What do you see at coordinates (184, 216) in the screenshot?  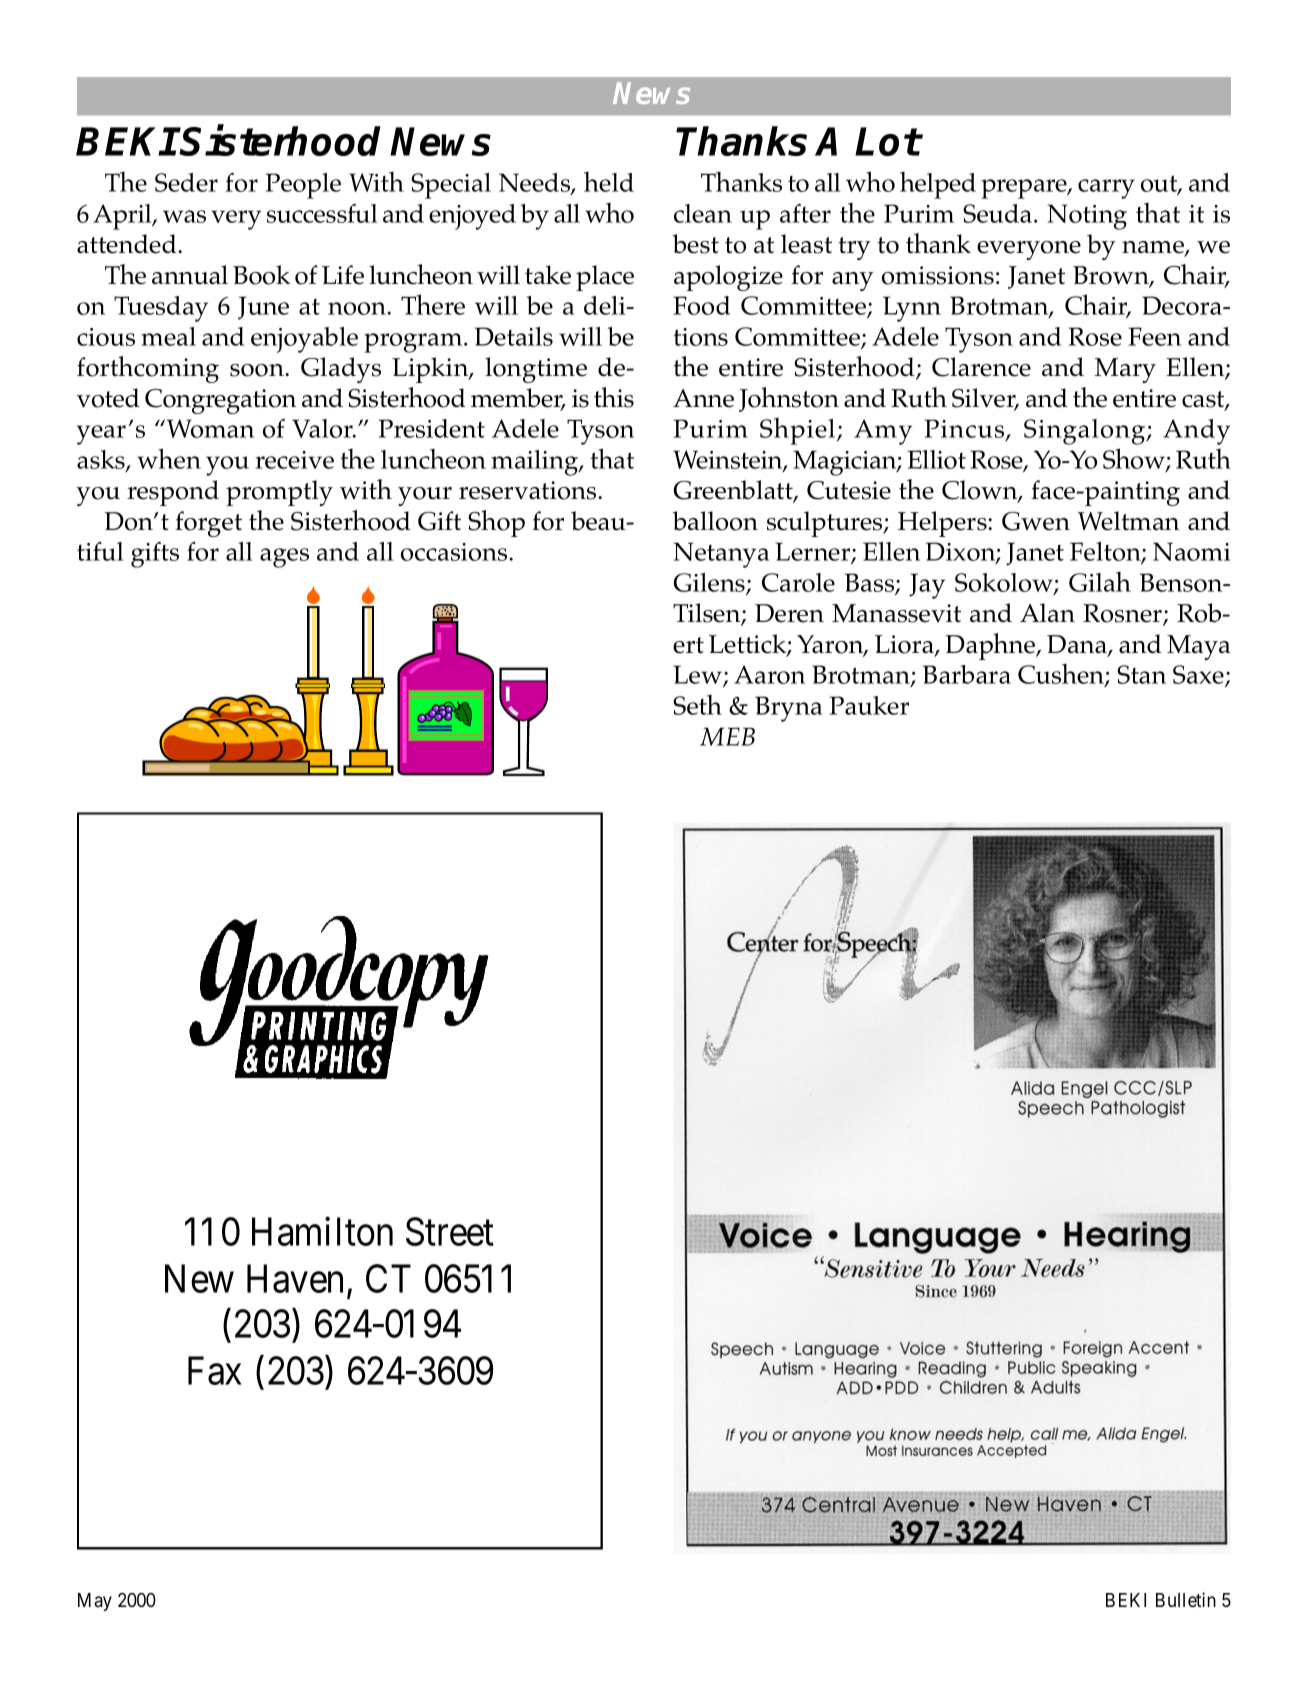 I see `was` at bounding box center [184, 216].
